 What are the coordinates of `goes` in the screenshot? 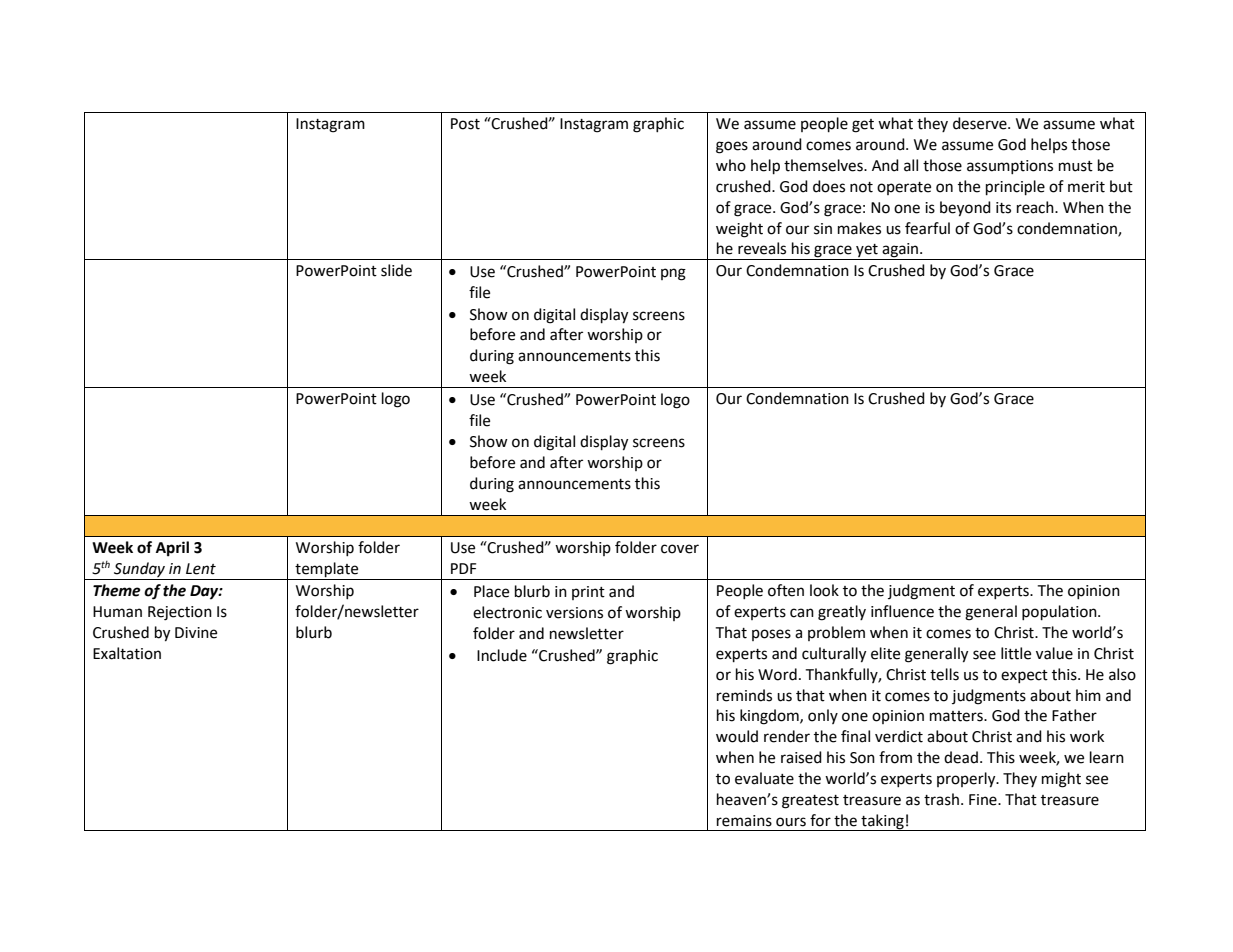 It's located at (732, 147).
